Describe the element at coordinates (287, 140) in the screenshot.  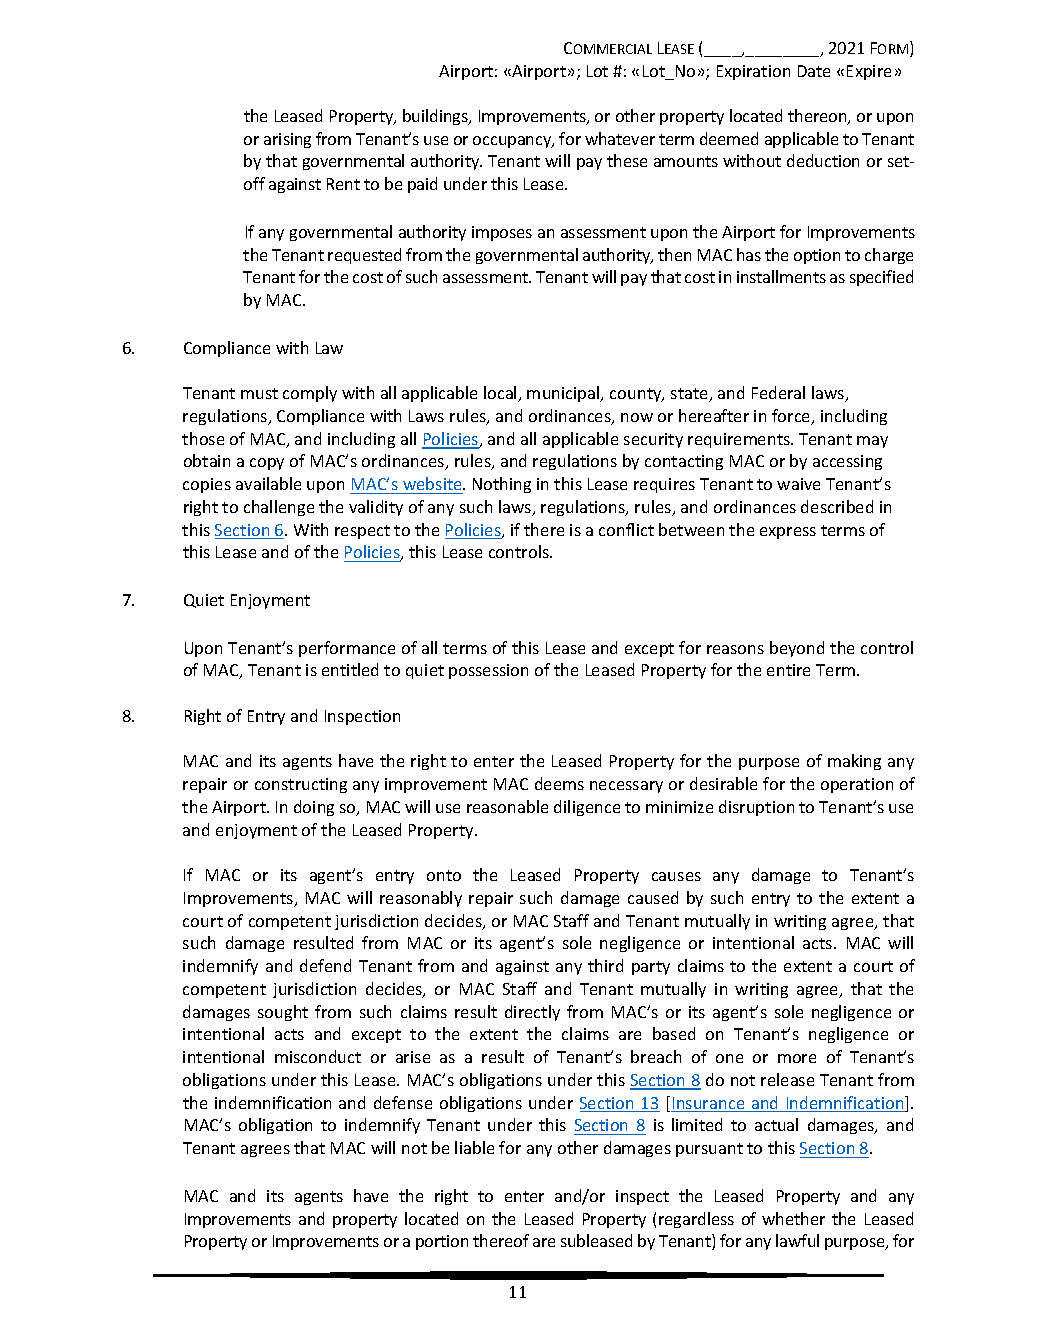
I see `arising` at that location.
